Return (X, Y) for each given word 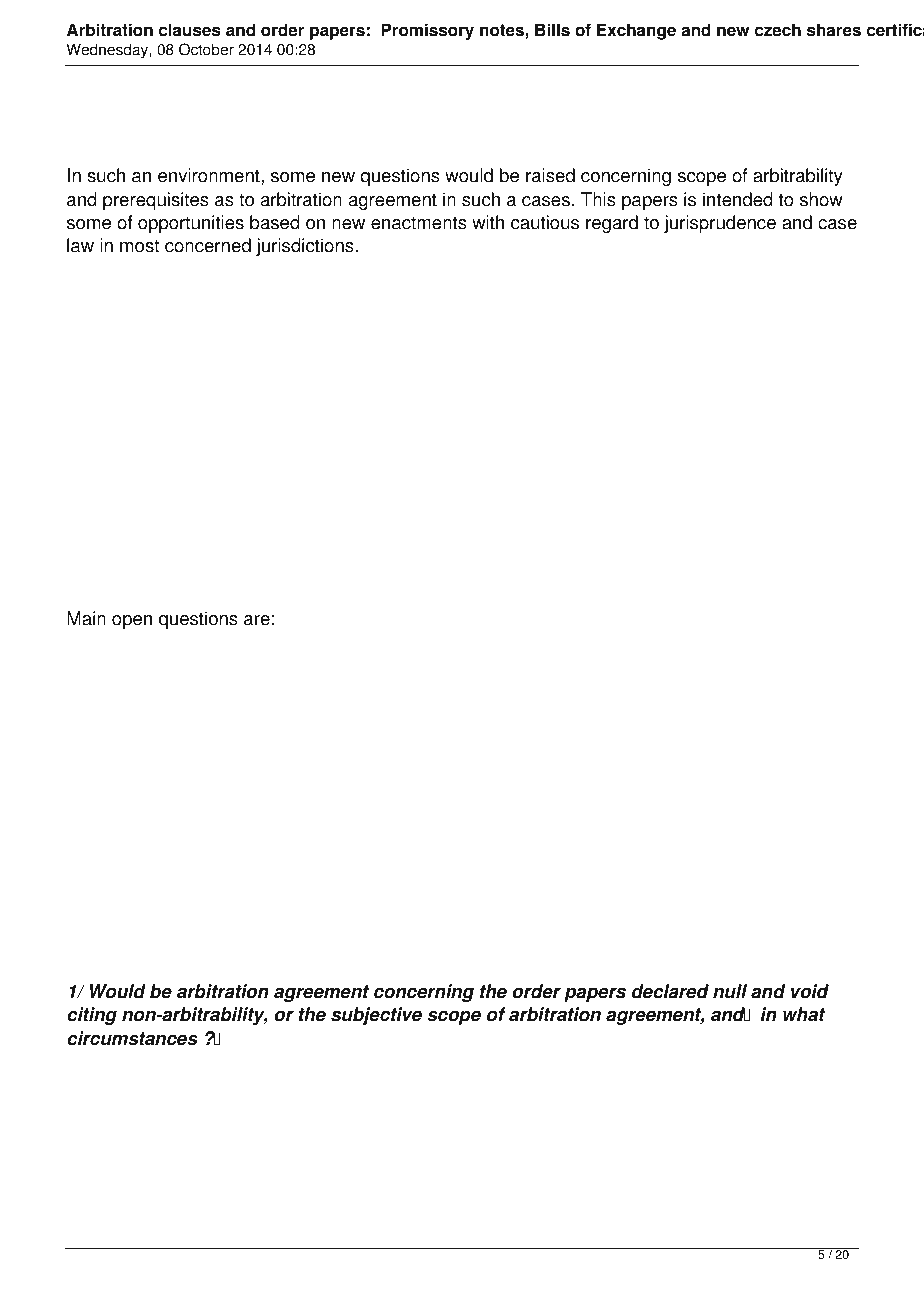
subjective (376, 1016)
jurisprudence (720, 224)
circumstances (132, 1038)
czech (778, 30)
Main (86, 618)
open (132, 622)
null (730, 991)
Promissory (427, 31)
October (206, 49)
